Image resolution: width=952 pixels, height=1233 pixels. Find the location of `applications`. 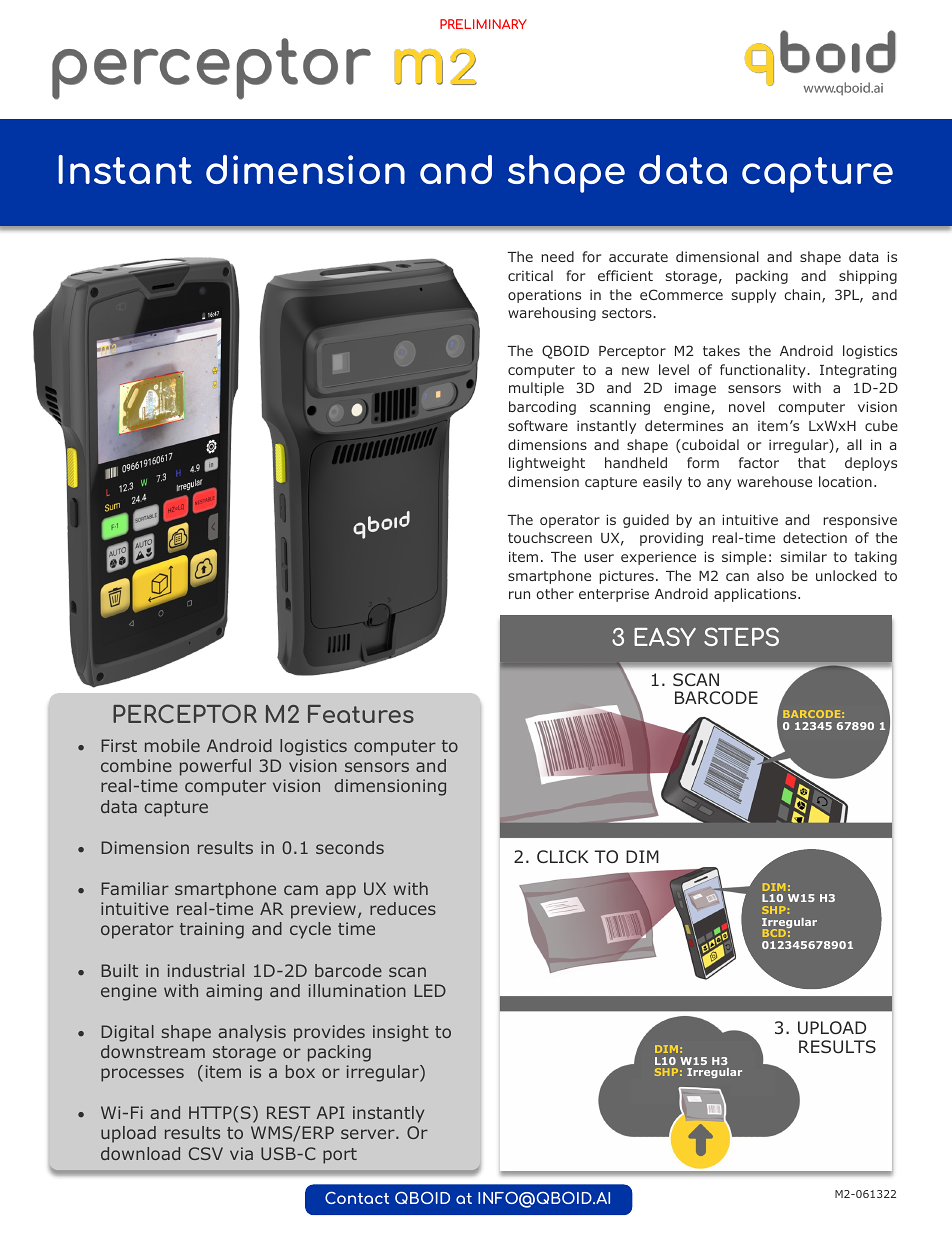

applications is located at coordinates (756, 595).
